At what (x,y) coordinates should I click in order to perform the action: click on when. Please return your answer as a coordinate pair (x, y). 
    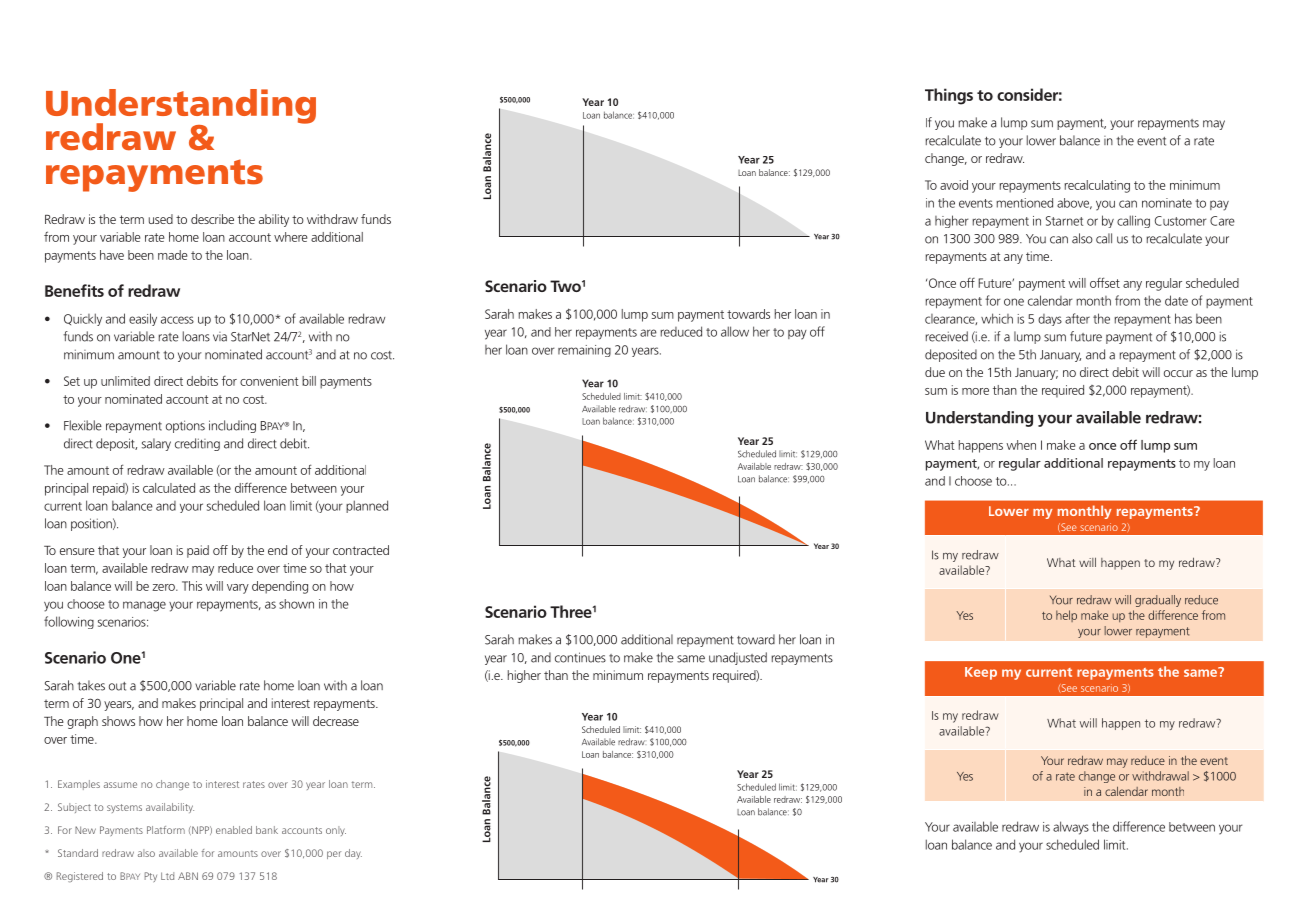
    Looking at the image, I should click on (1021, 445).
